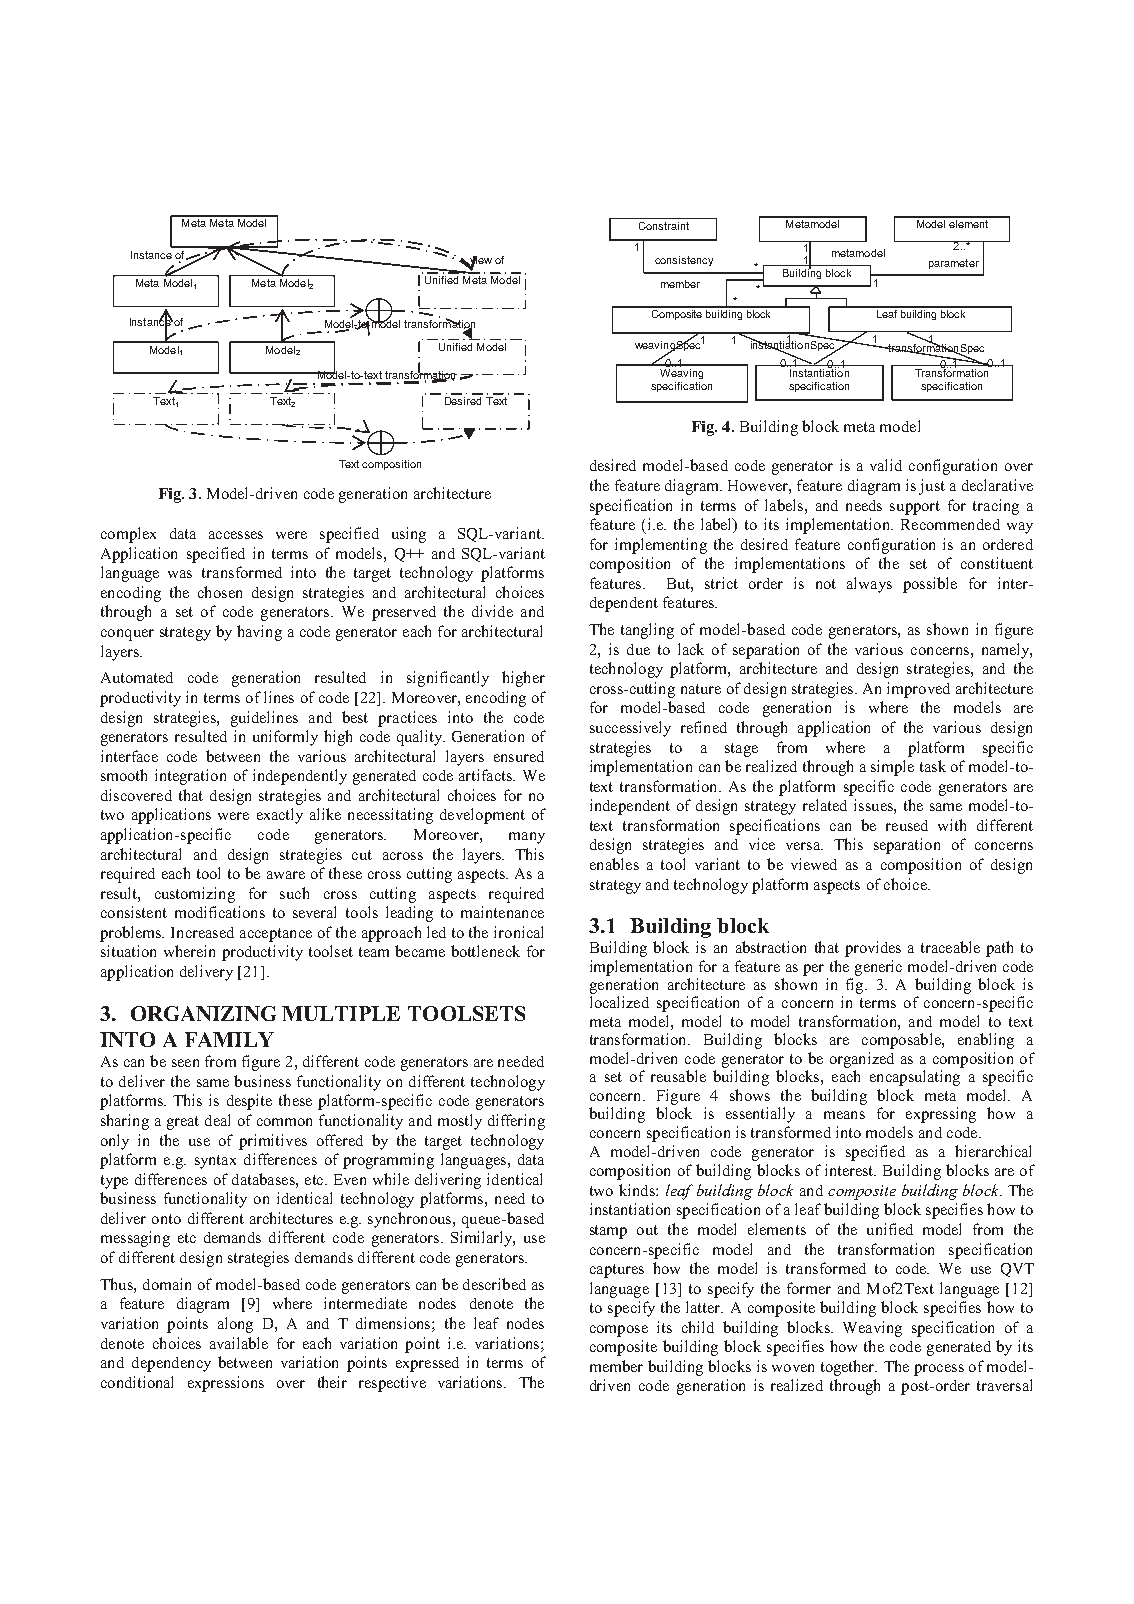  I want to click on parameter, so click(954, 264).
